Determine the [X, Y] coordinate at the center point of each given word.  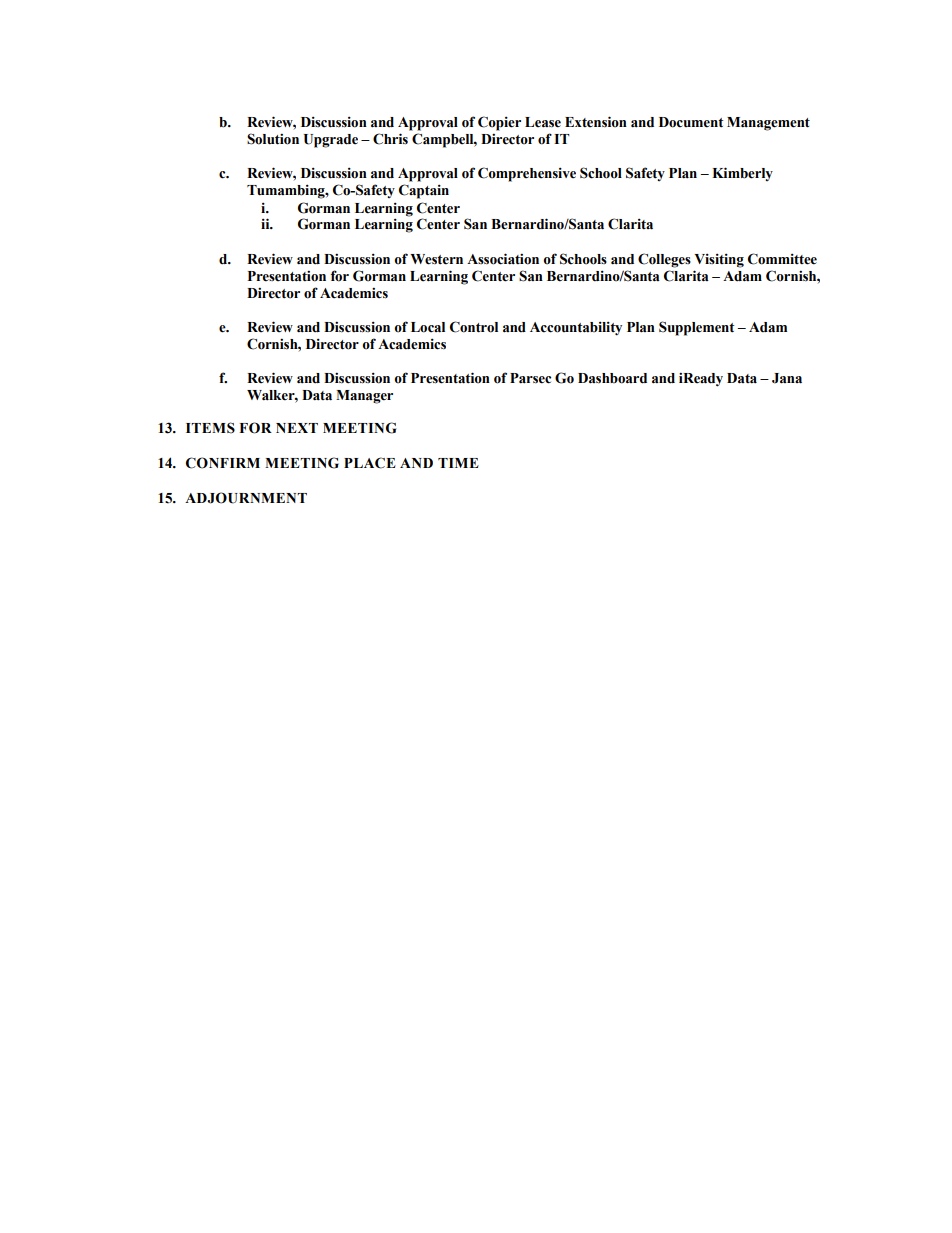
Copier [499, 123]
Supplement [696, 328]
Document [691, 122]
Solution [273, 139]
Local [428, 327]
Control [474, 327]
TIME [458, 463]
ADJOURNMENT [246, 498]
